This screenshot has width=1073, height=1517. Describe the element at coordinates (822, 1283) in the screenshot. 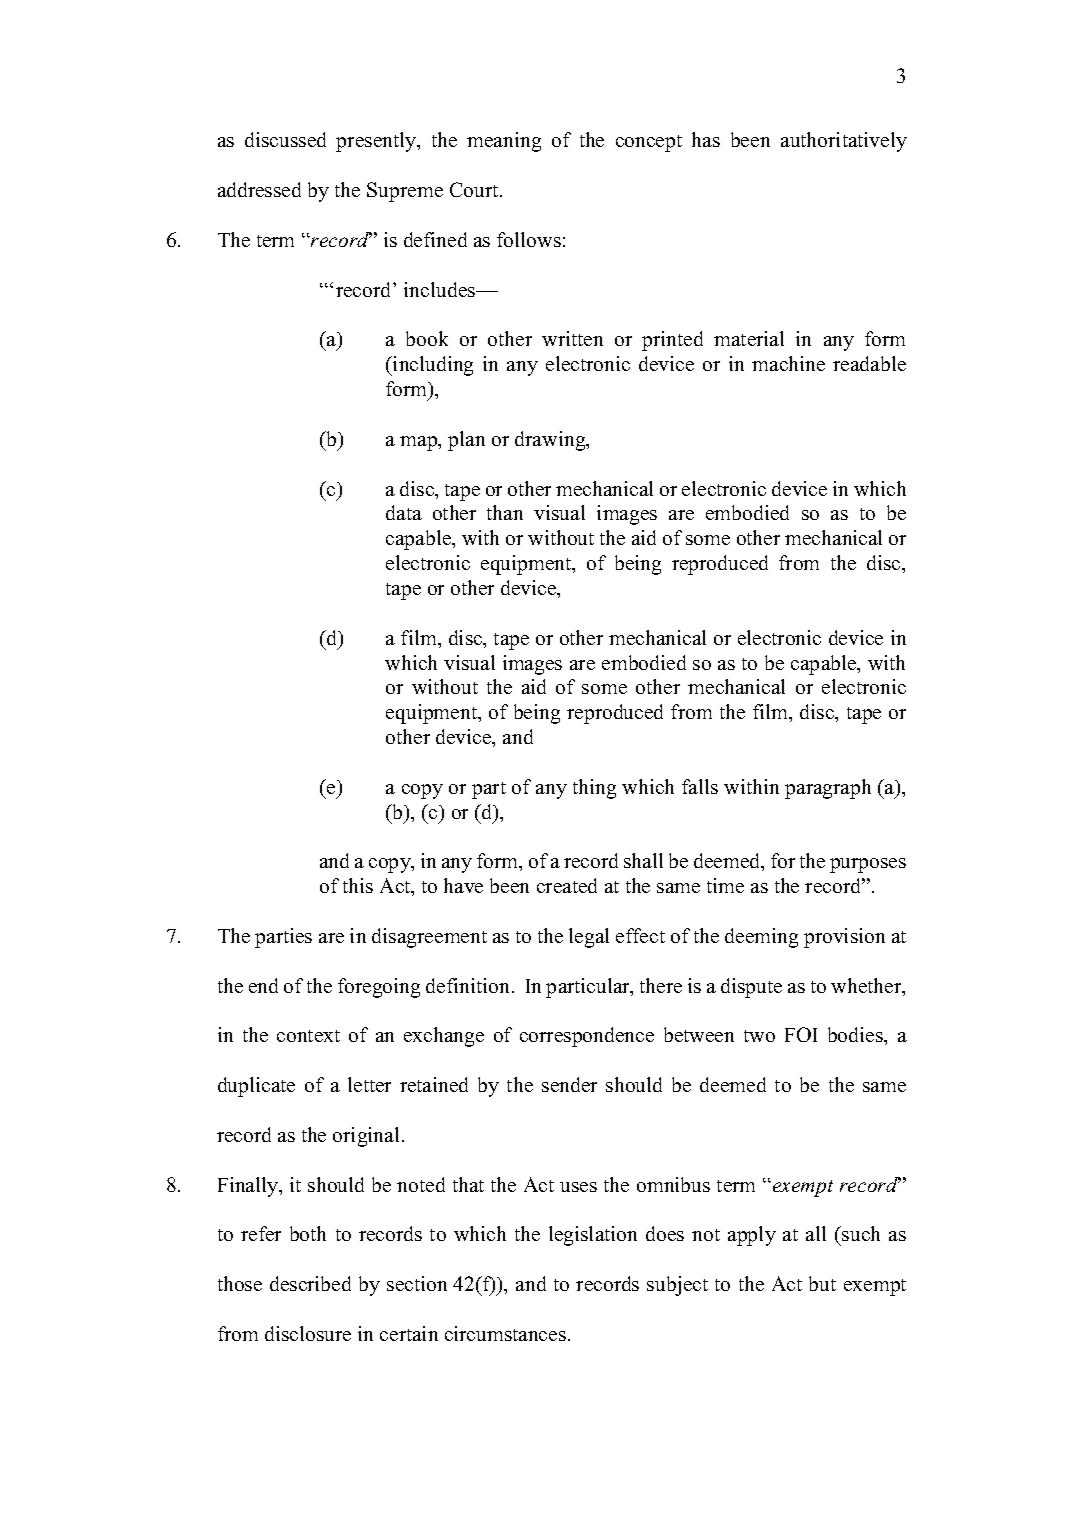

I see `but` at that location.
